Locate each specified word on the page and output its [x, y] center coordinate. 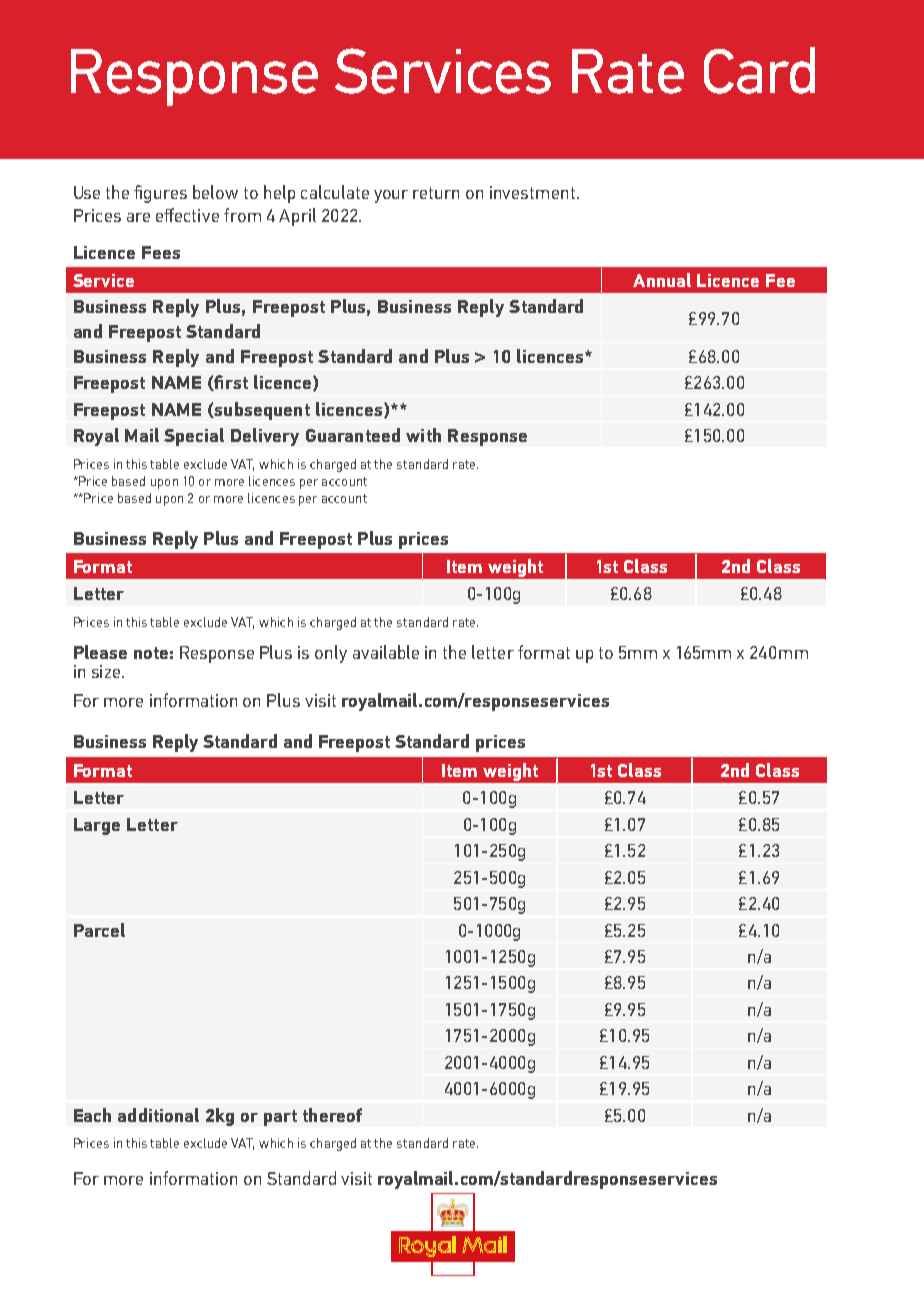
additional [158, 1115]
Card [759, 70]
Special [194, 437]
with [423, 435]
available [386, 652]
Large [97, 826]
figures [160, 194]
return [436, 193]
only [331, 654]
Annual [662, 280]
